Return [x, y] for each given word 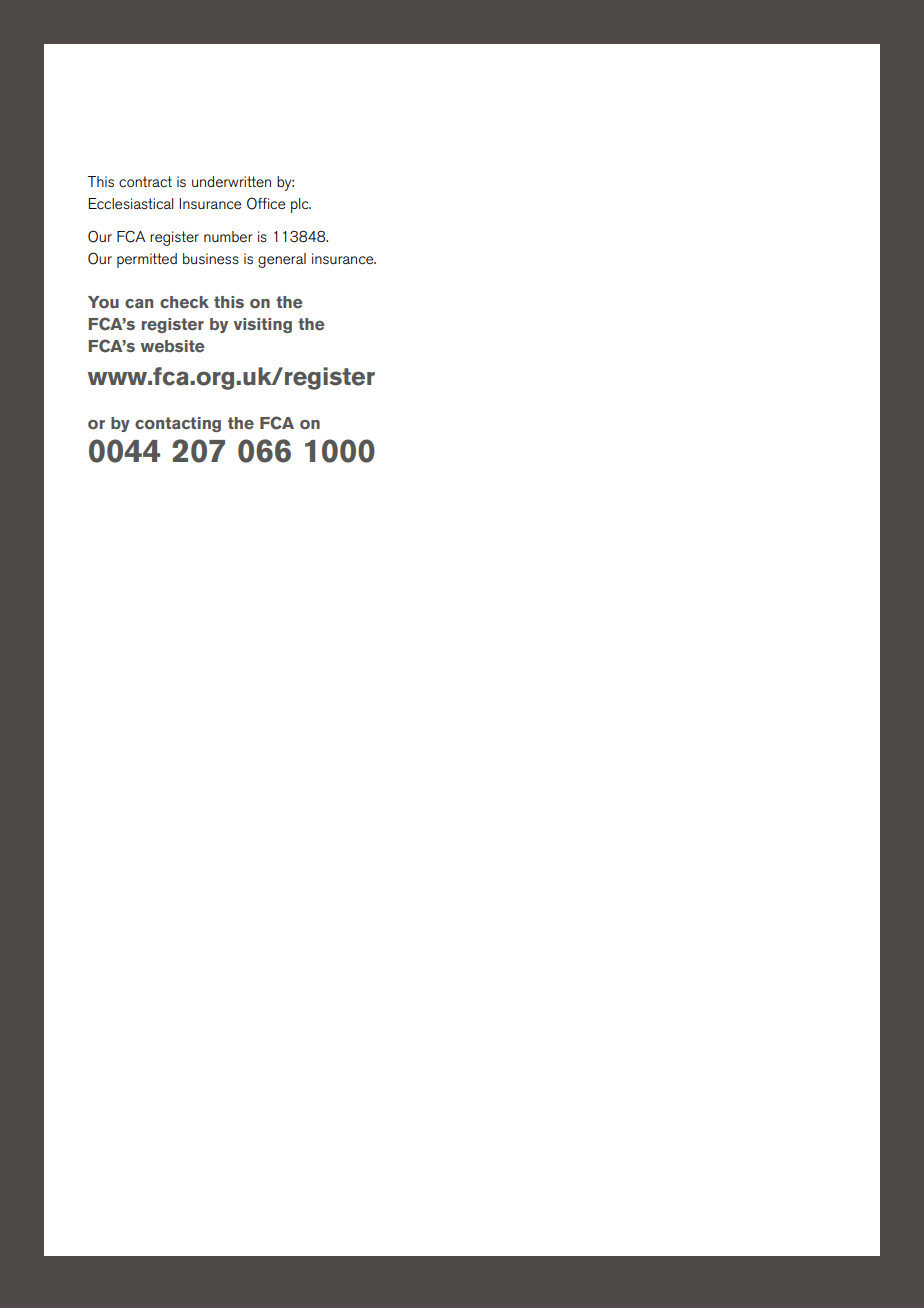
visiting [263, 325]
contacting [178, 424]
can [139, 303]
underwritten [231, 181]
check [184, 302]
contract [145, 181]
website [173, 346]
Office [266, 203]
